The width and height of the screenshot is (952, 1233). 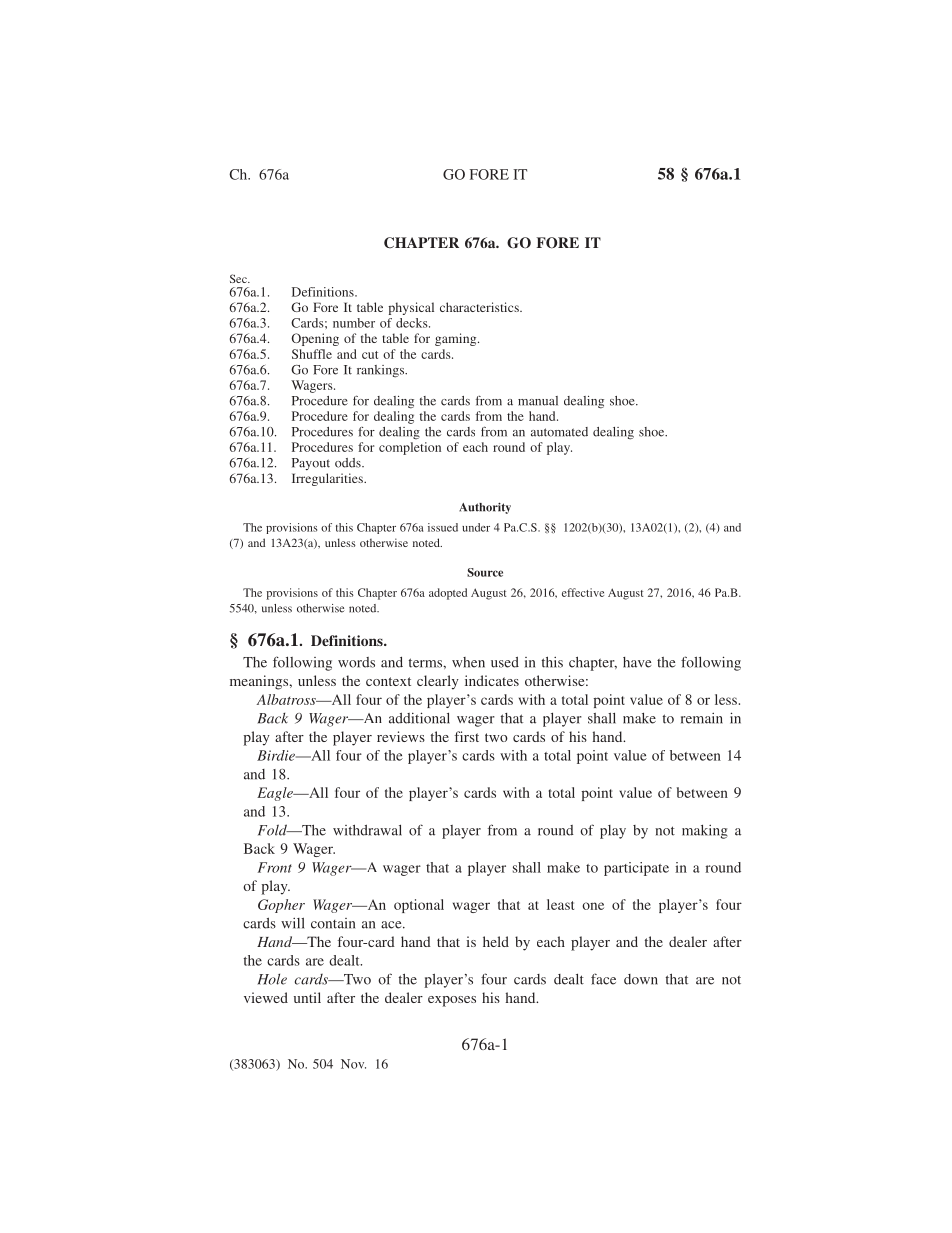 I want to click on Front, so click(x=275, y=867).
